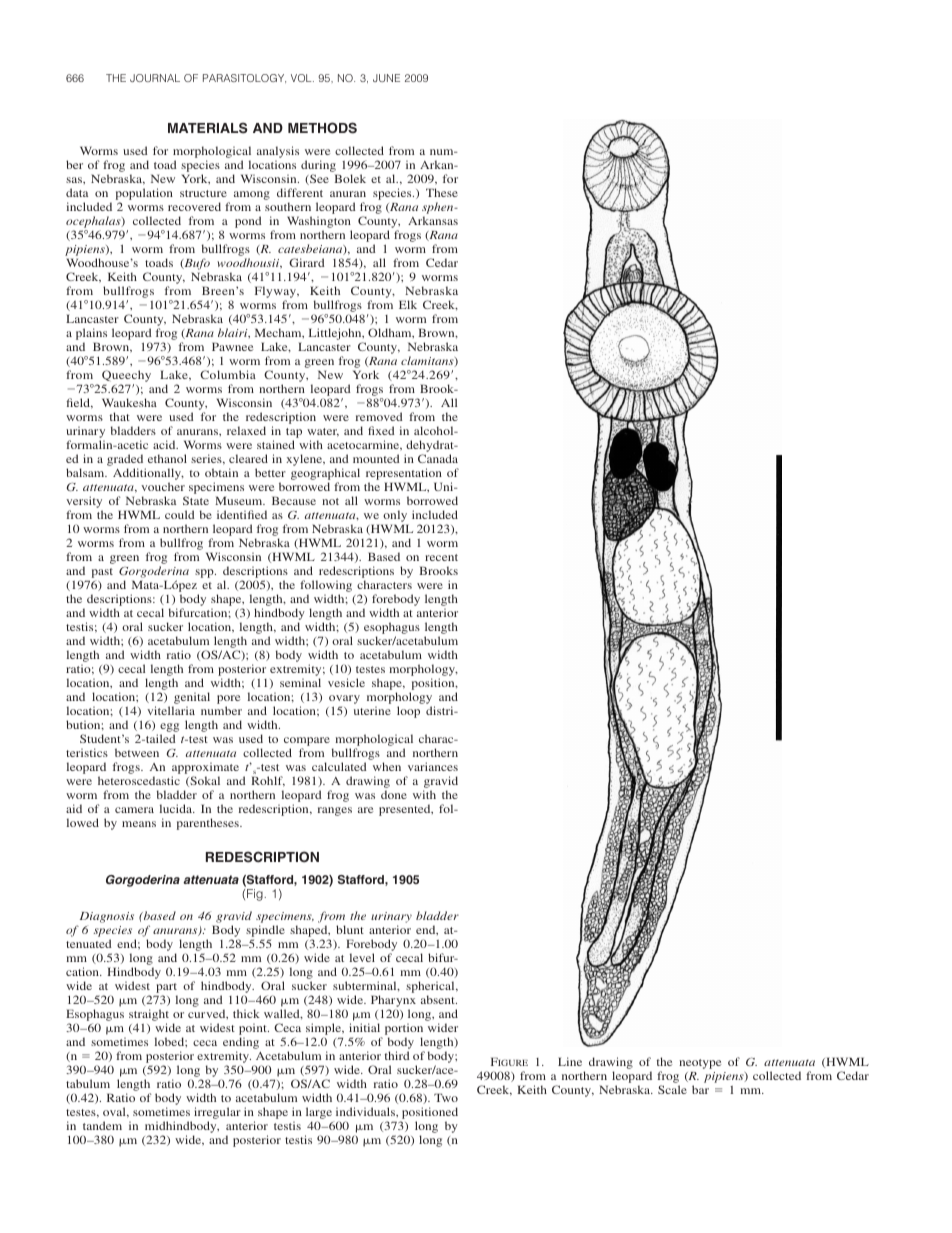  What do you see at coordinates (155, 78) in the image?
I see `JOURNAL` at bounding box center [155, 78].
